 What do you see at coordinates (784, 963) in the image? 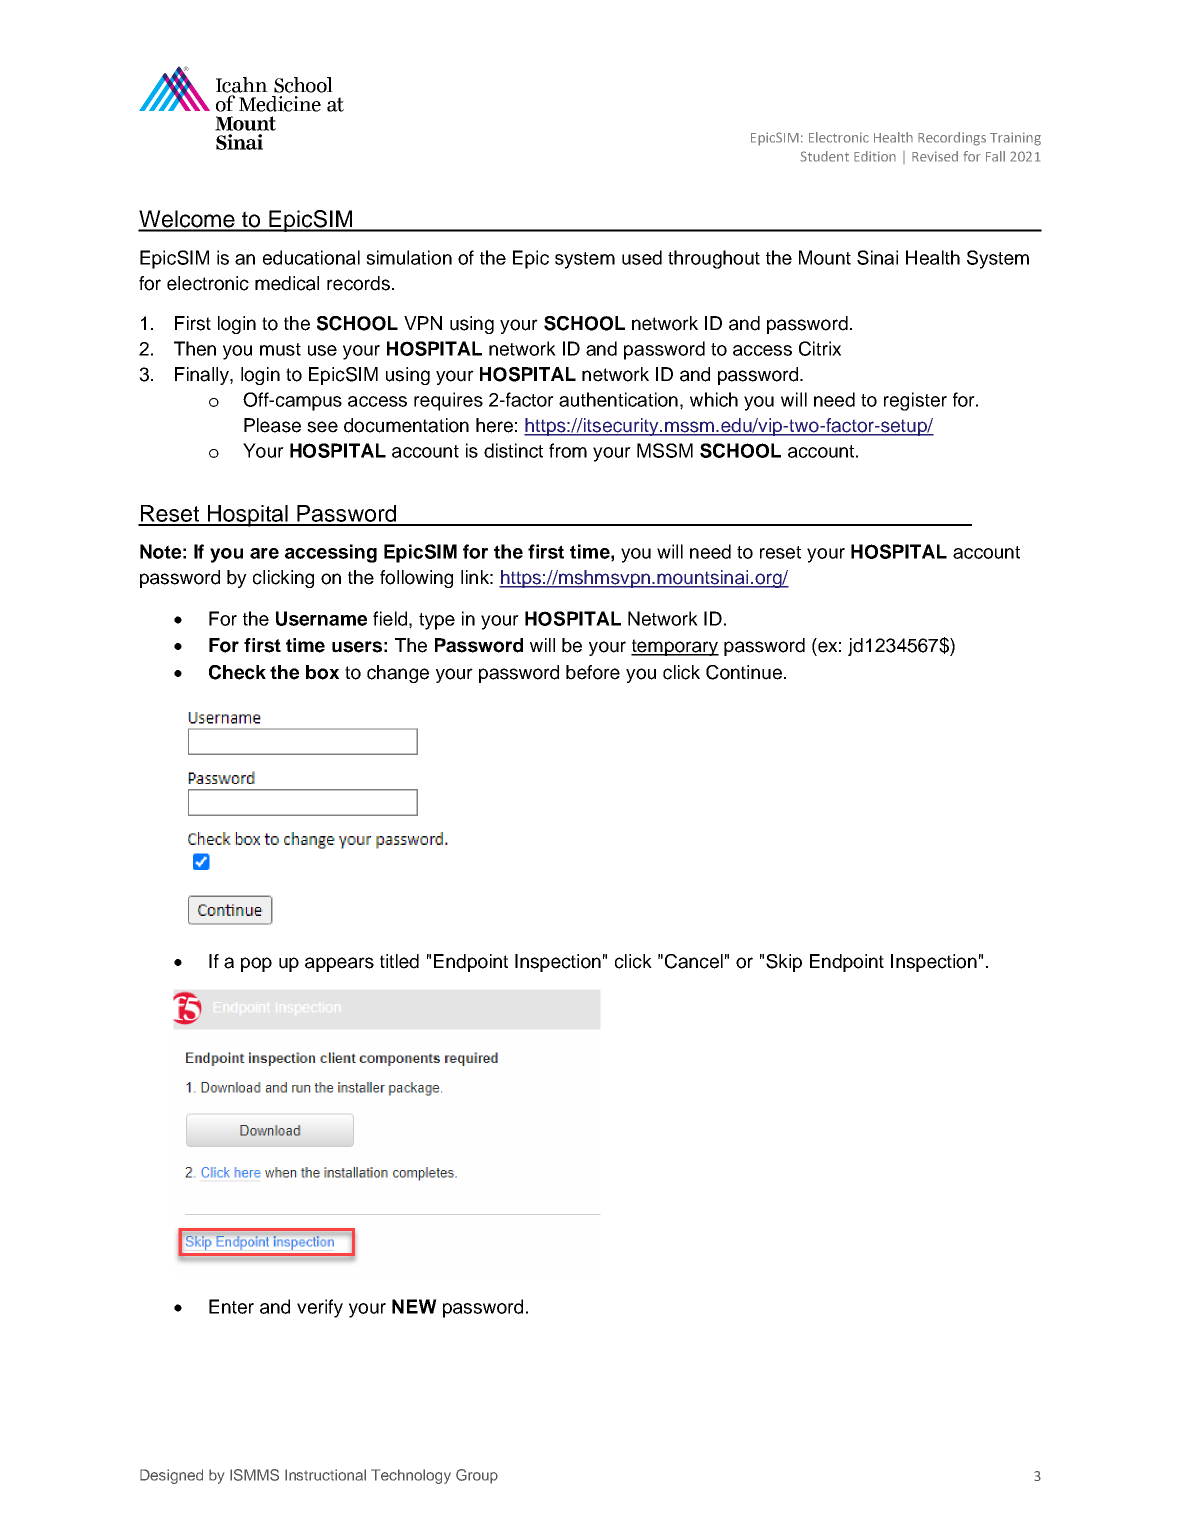
I see `Skip` at bounding box center [784, 963].
